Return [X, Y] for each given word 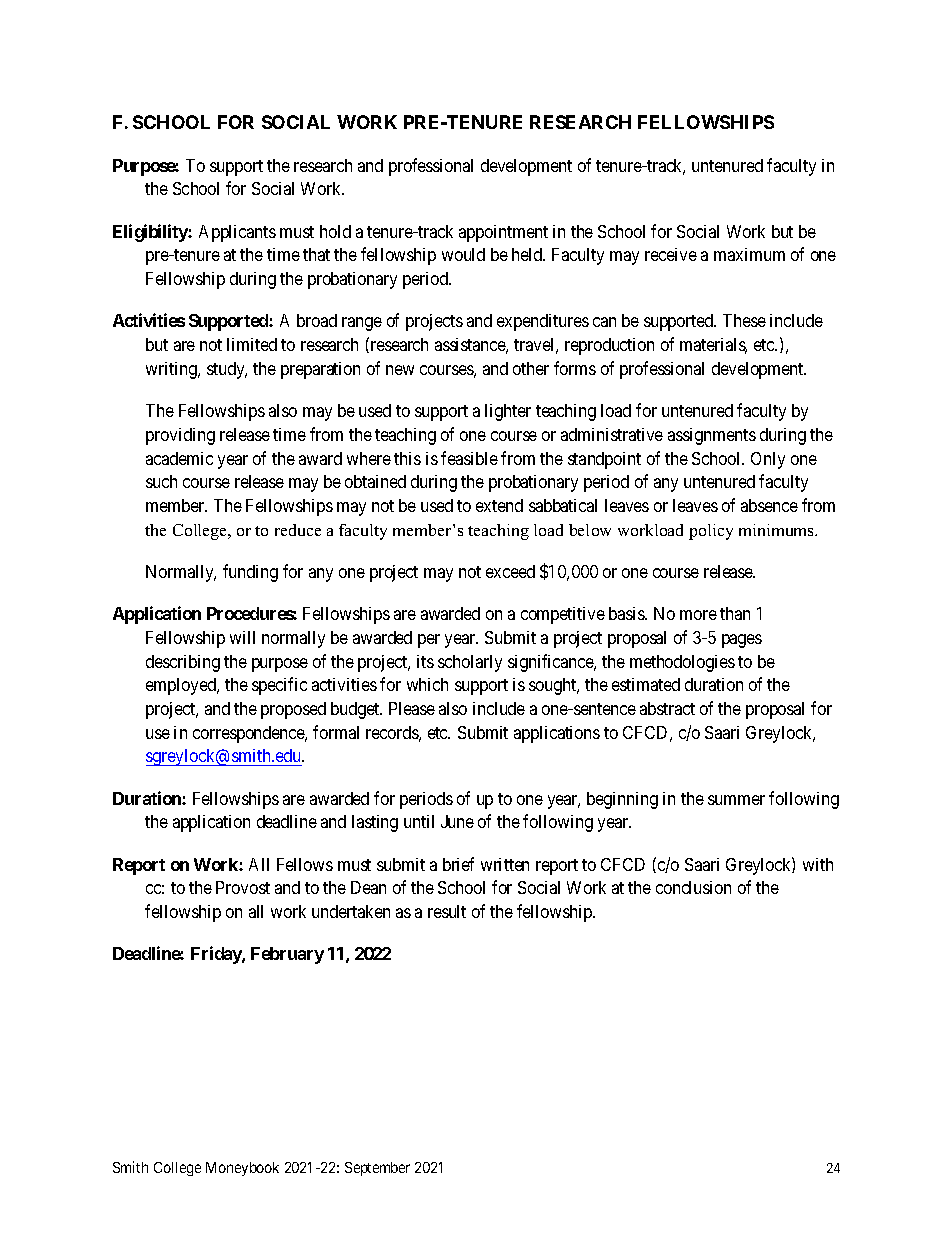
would [463, 254]
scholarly [470, 663]
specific [279, 686]
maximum [749, 254]
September [377, 1169]
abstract [667, 708]
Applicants [237, 233]
